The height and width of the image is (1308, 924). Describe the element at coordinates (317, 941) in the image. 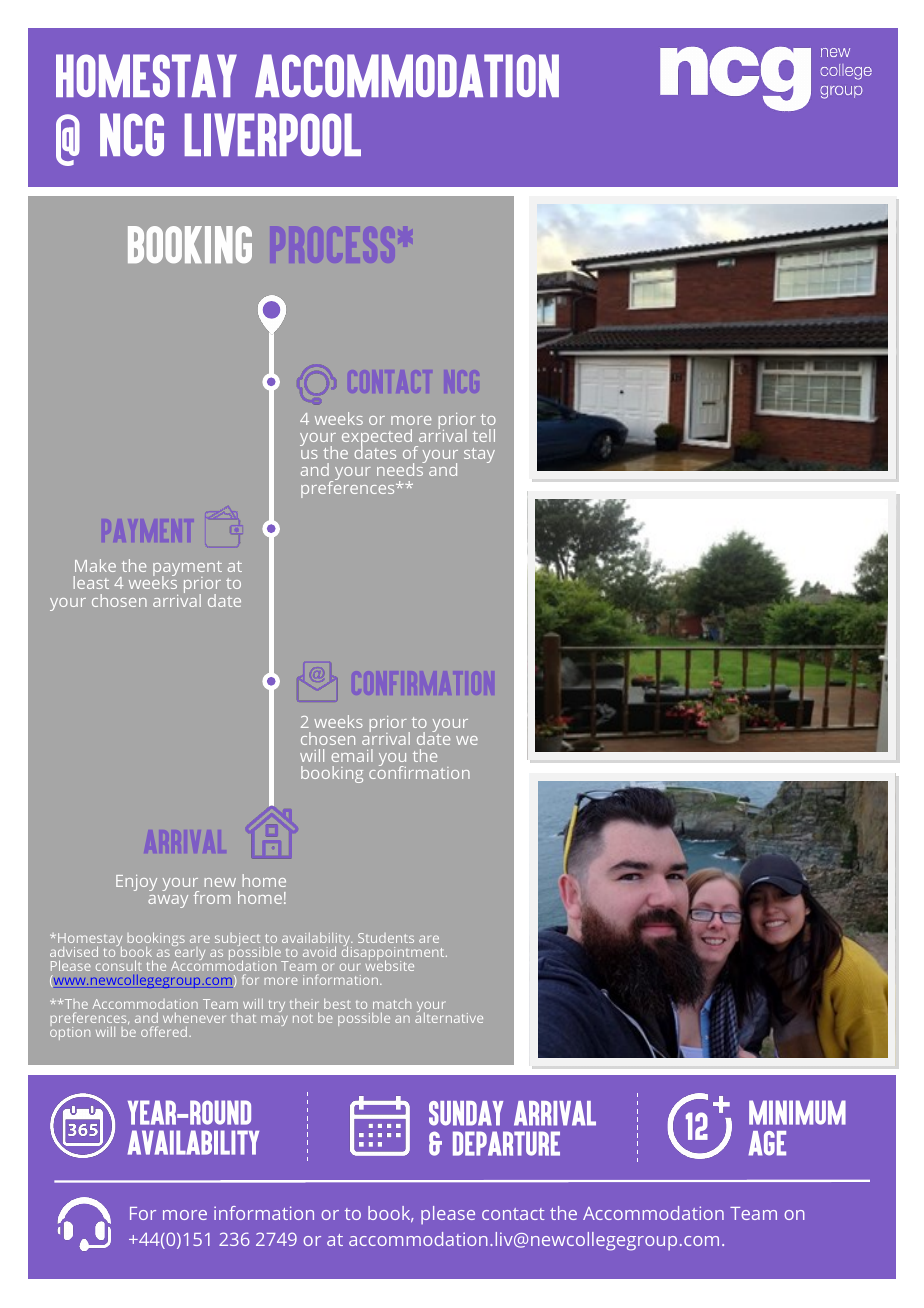

I see `availability` at that location.
